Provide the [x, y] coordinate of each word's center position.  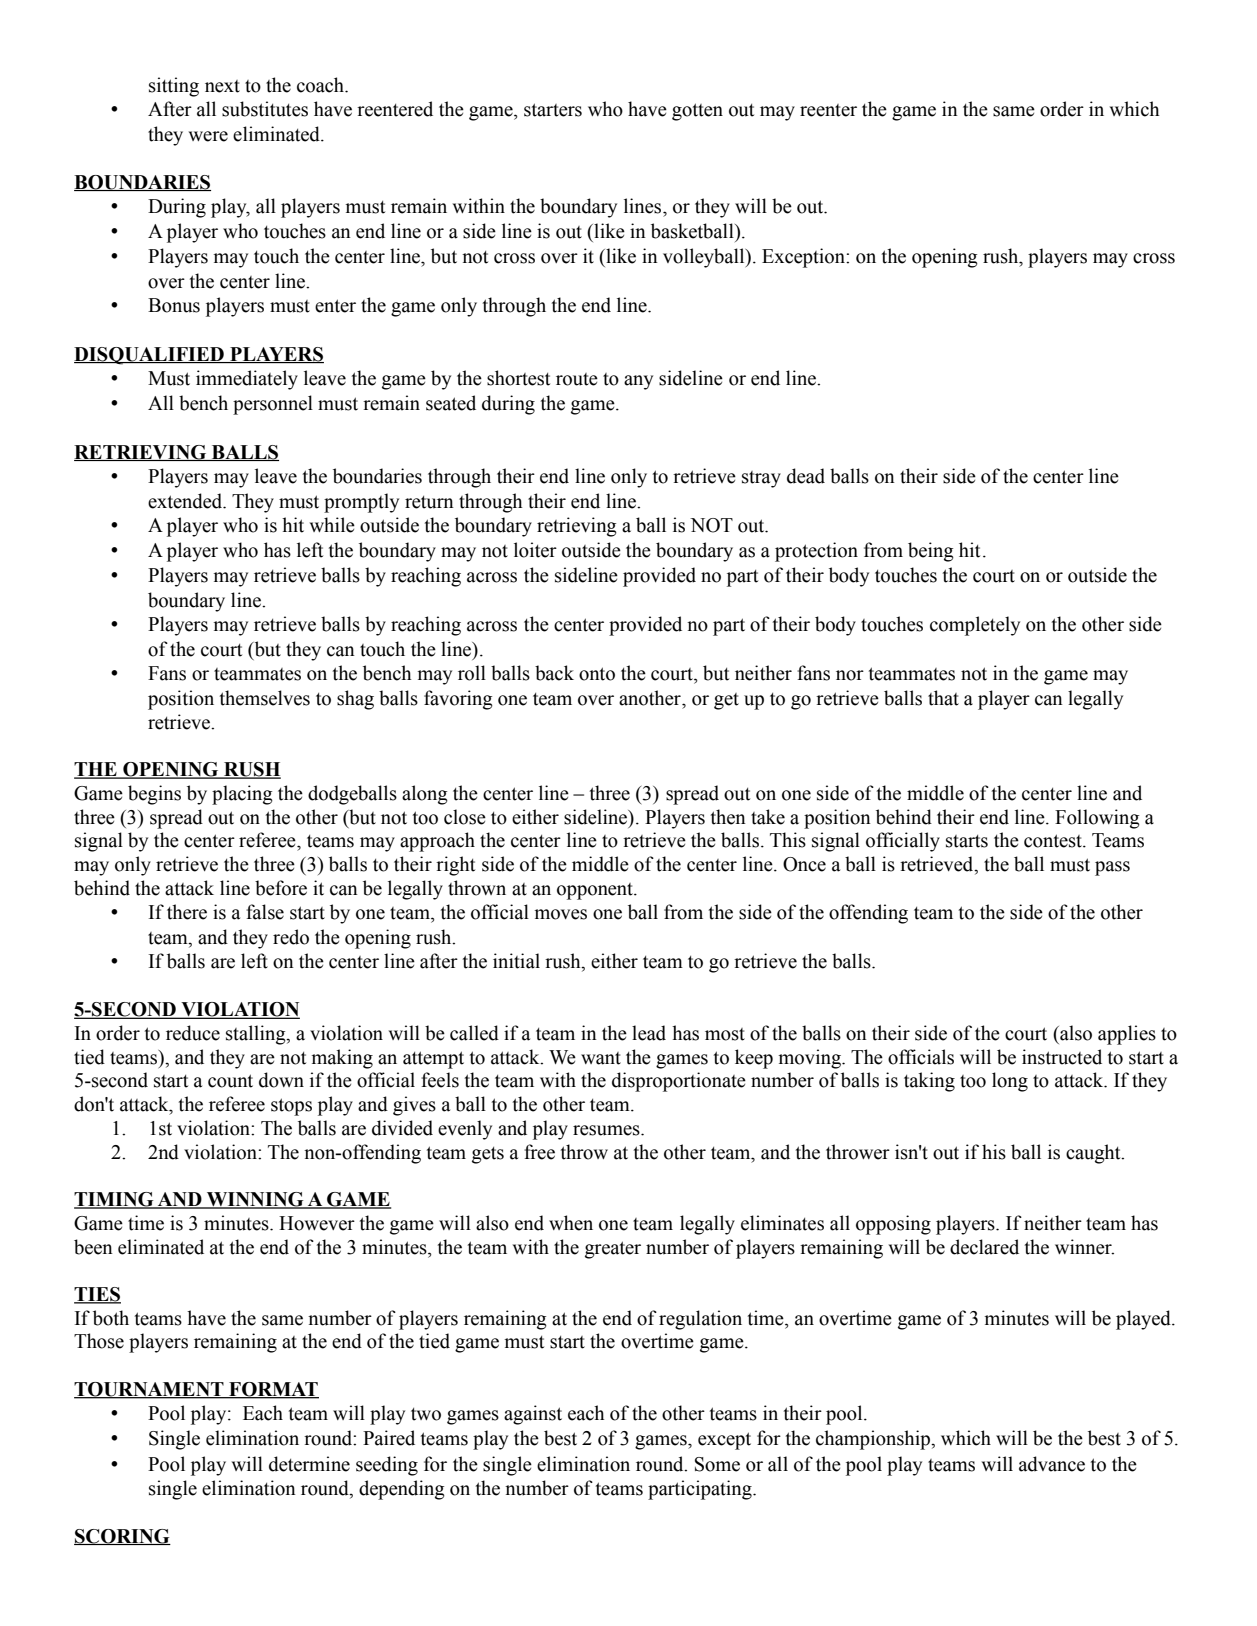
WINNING [255, 1200]
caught [1094, 1154]
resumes [607, 1130]
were [208, 136]
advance [1052, 1464]
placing [242, 795]
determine [309, 1464]
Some [717, 1464]
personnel [273, 405]
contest [1054, 841]
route [577, 379]
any [638, 382]
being [931, 552]
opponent [596, 891]
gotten [697, 112]
